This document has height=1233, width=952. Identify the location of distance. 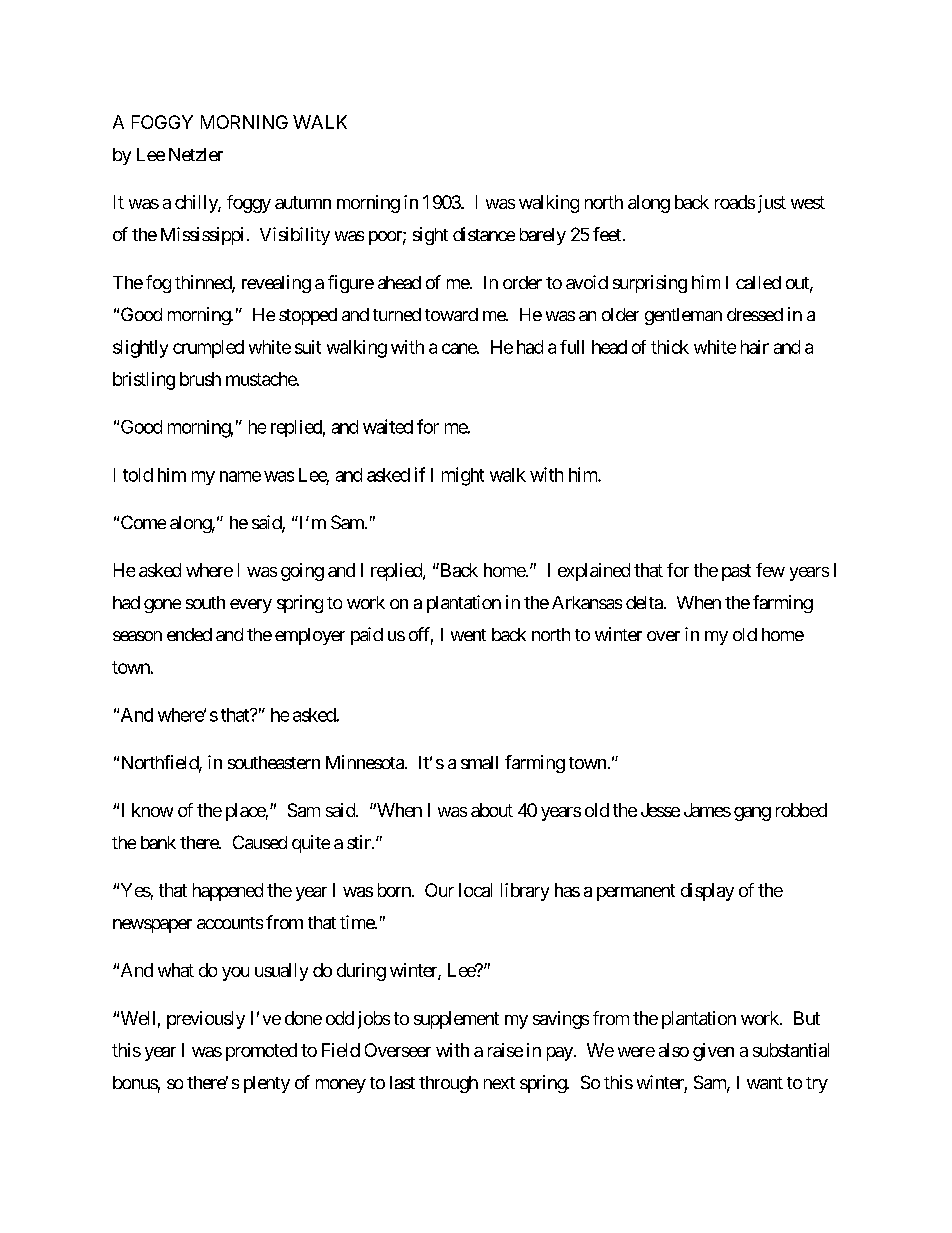
(484, 234).
